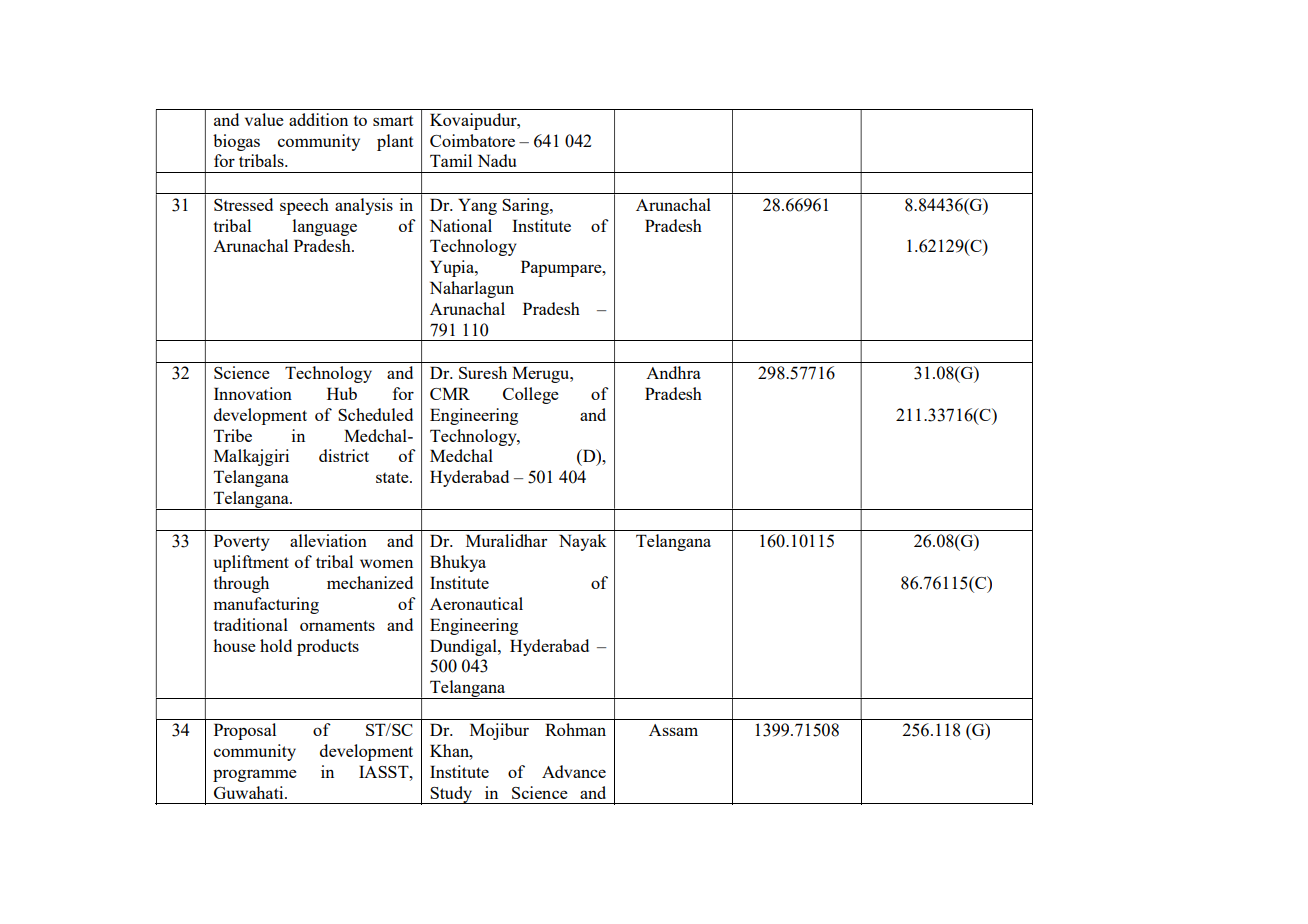  What do you see at coordinates (673, 730) in the screenshot?
I see `Assam` at bounding box center [673, 730].
